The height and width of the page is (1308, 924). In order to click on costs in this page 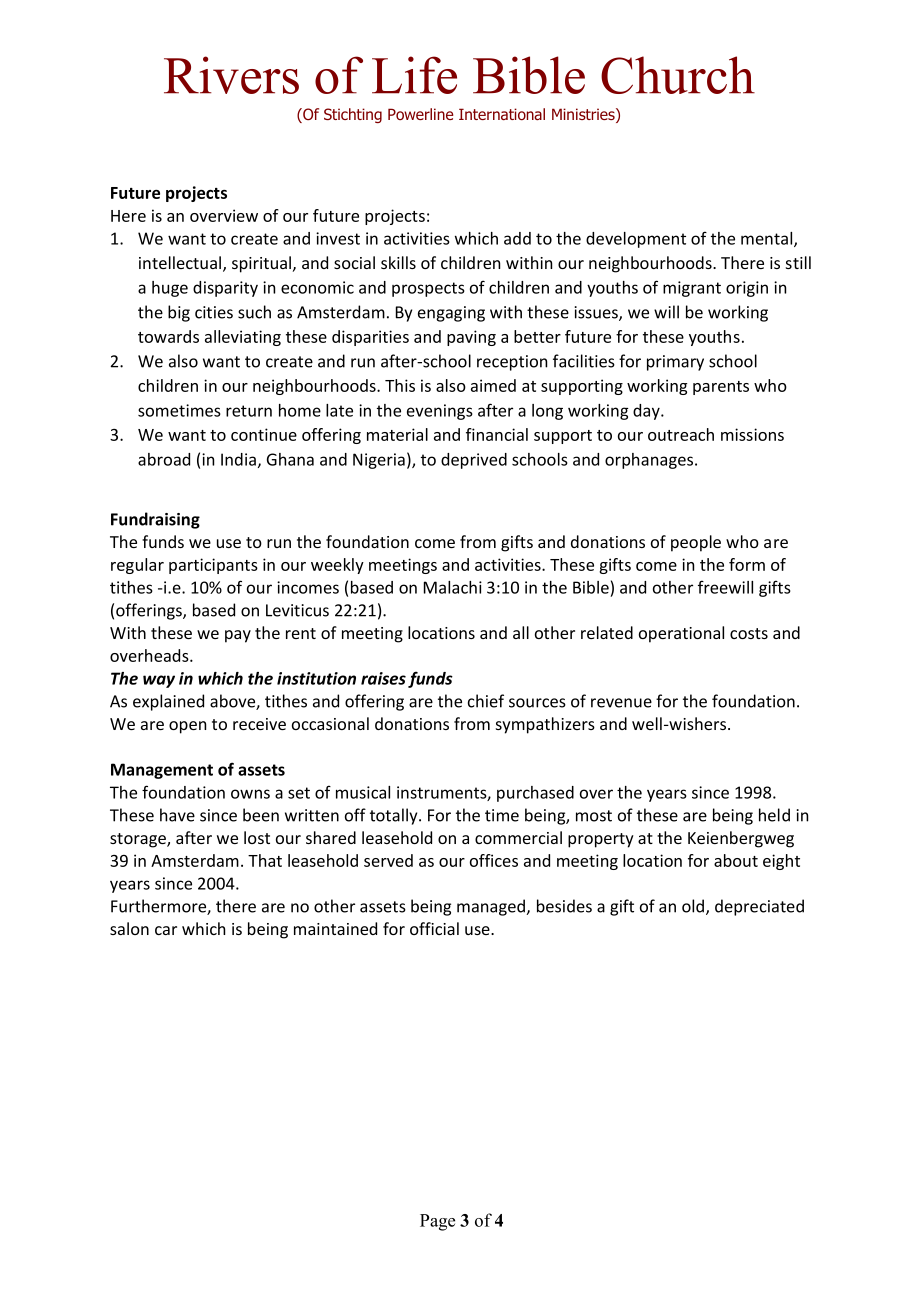, I will do `click(749, 633)`.
